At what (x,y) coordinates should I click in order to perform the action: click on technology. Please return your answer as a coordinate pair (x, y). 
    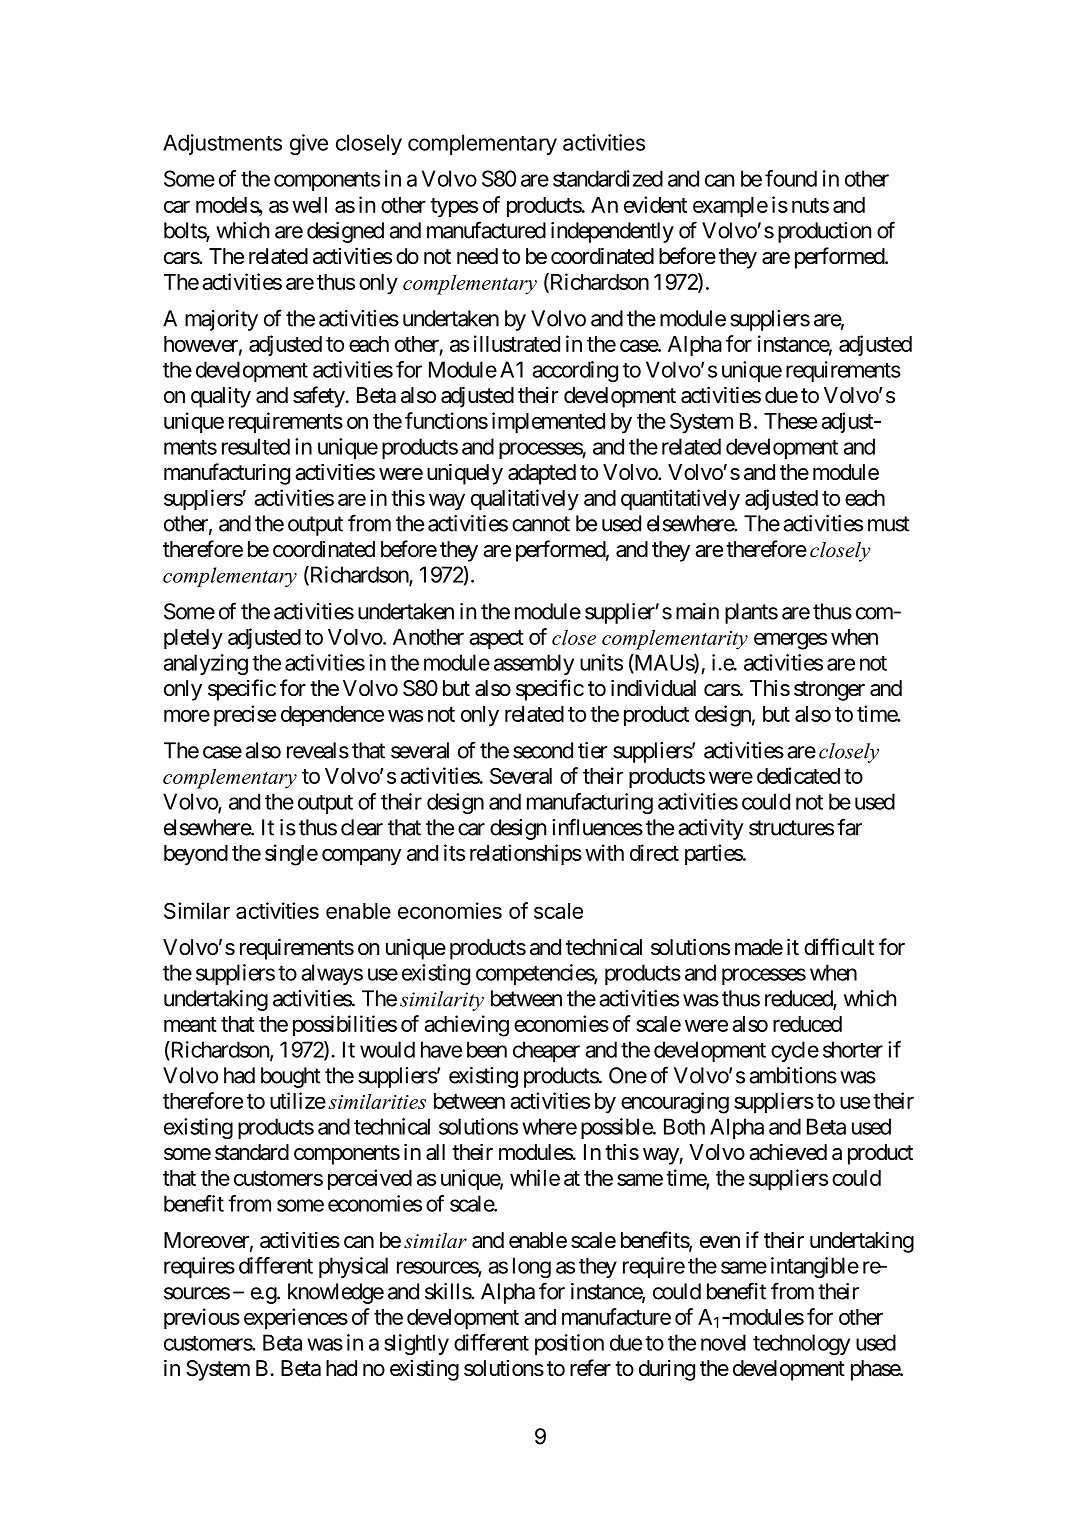
    Looking at the image, I should click on (801, 1344).
